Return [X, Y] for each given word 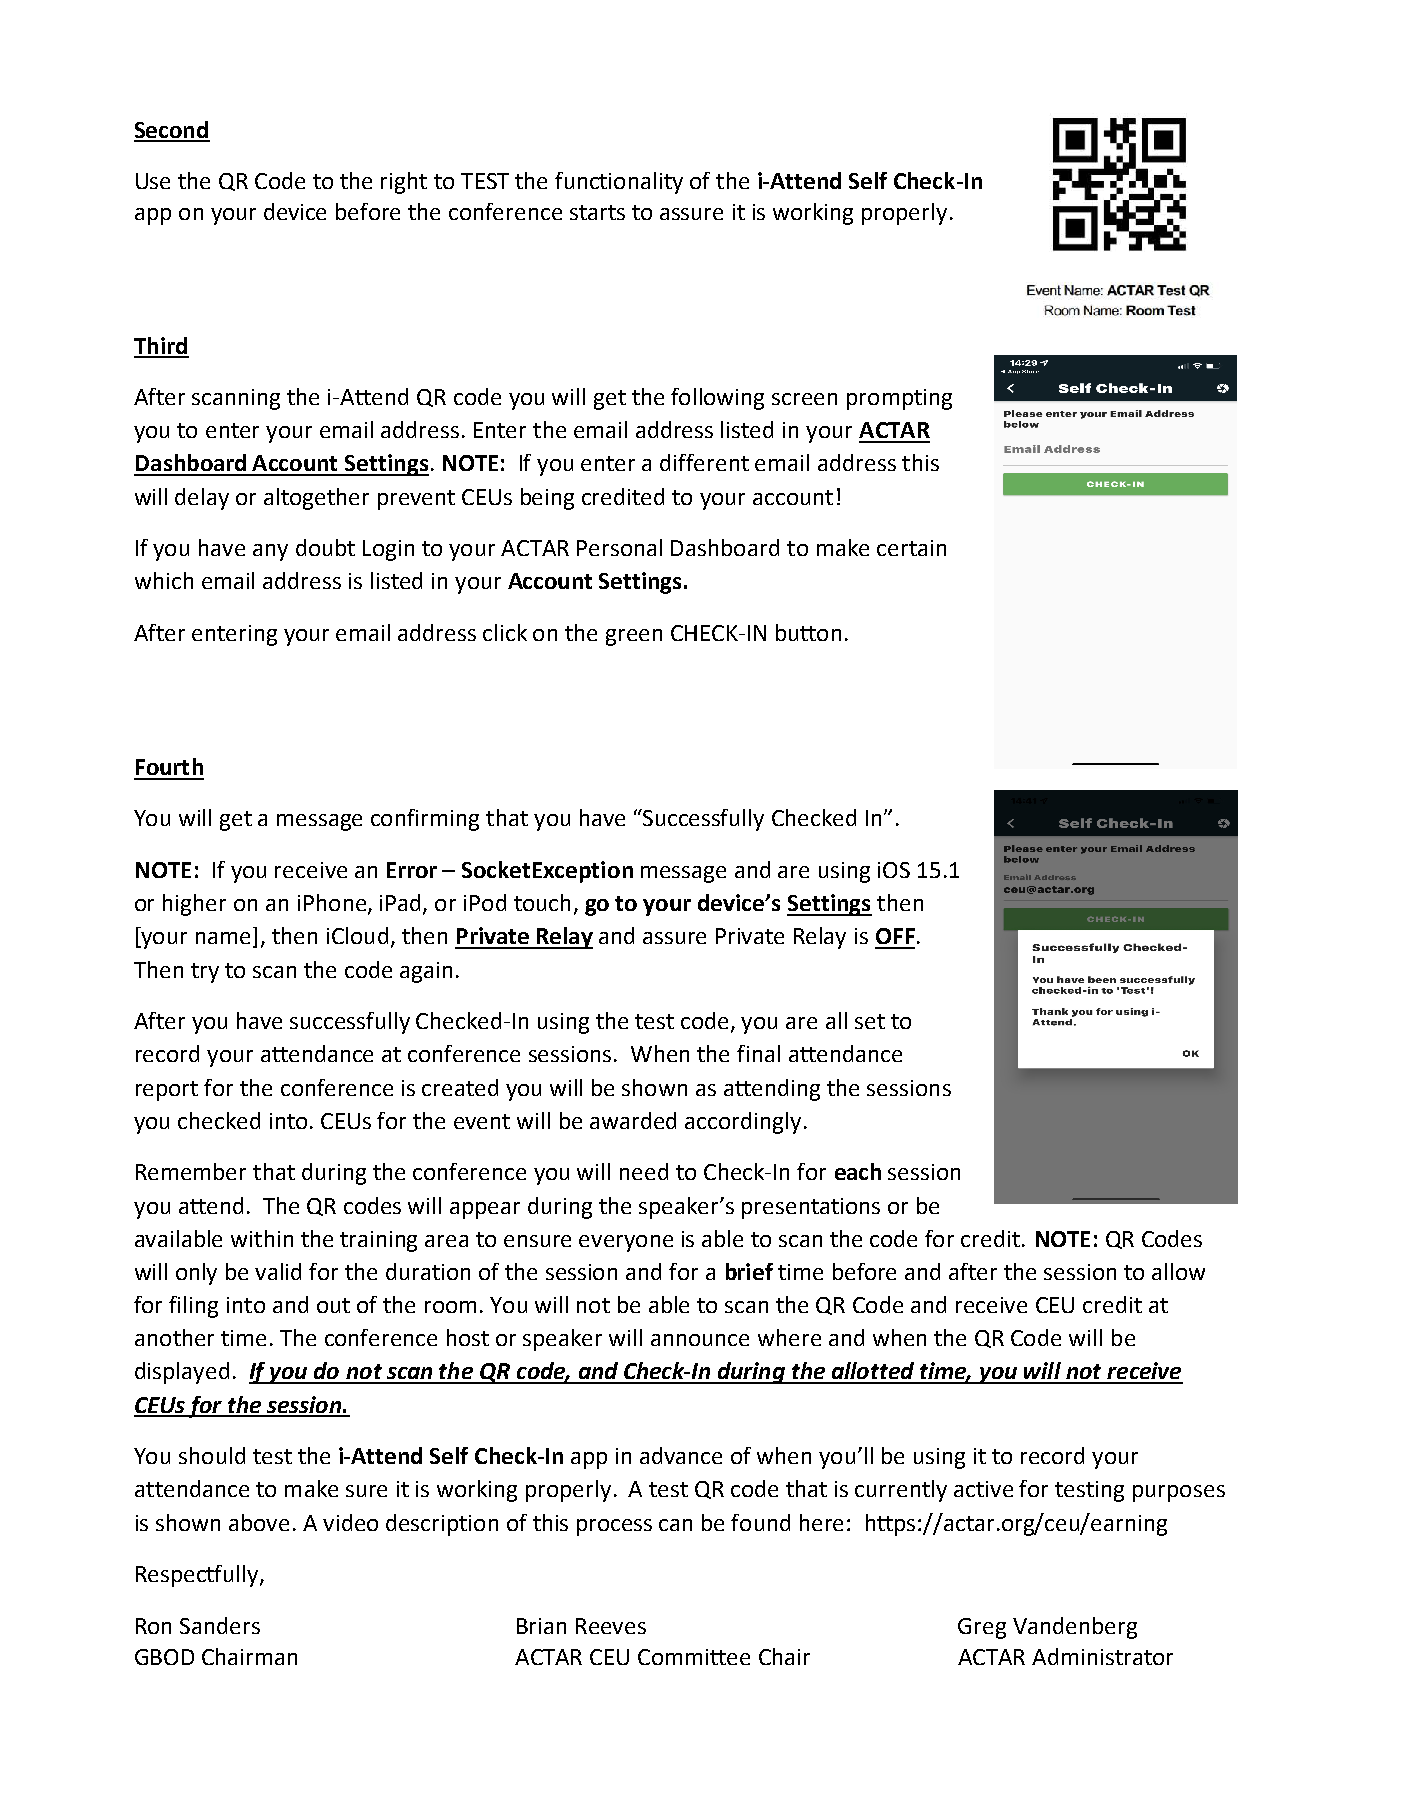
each [858, 1171]
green [634, 637]
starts [597, 212]
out [333, 1305]
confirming [425, 820]
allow [1178, 1271]
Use [153, 181]
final [758, 1053]
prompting [899, 399]
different [704, 462]
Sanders [220, 1625]
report [167, 1091]
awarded [633, 1120]
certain [911, 548]
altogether [316, 499]
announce [700, 1340]
